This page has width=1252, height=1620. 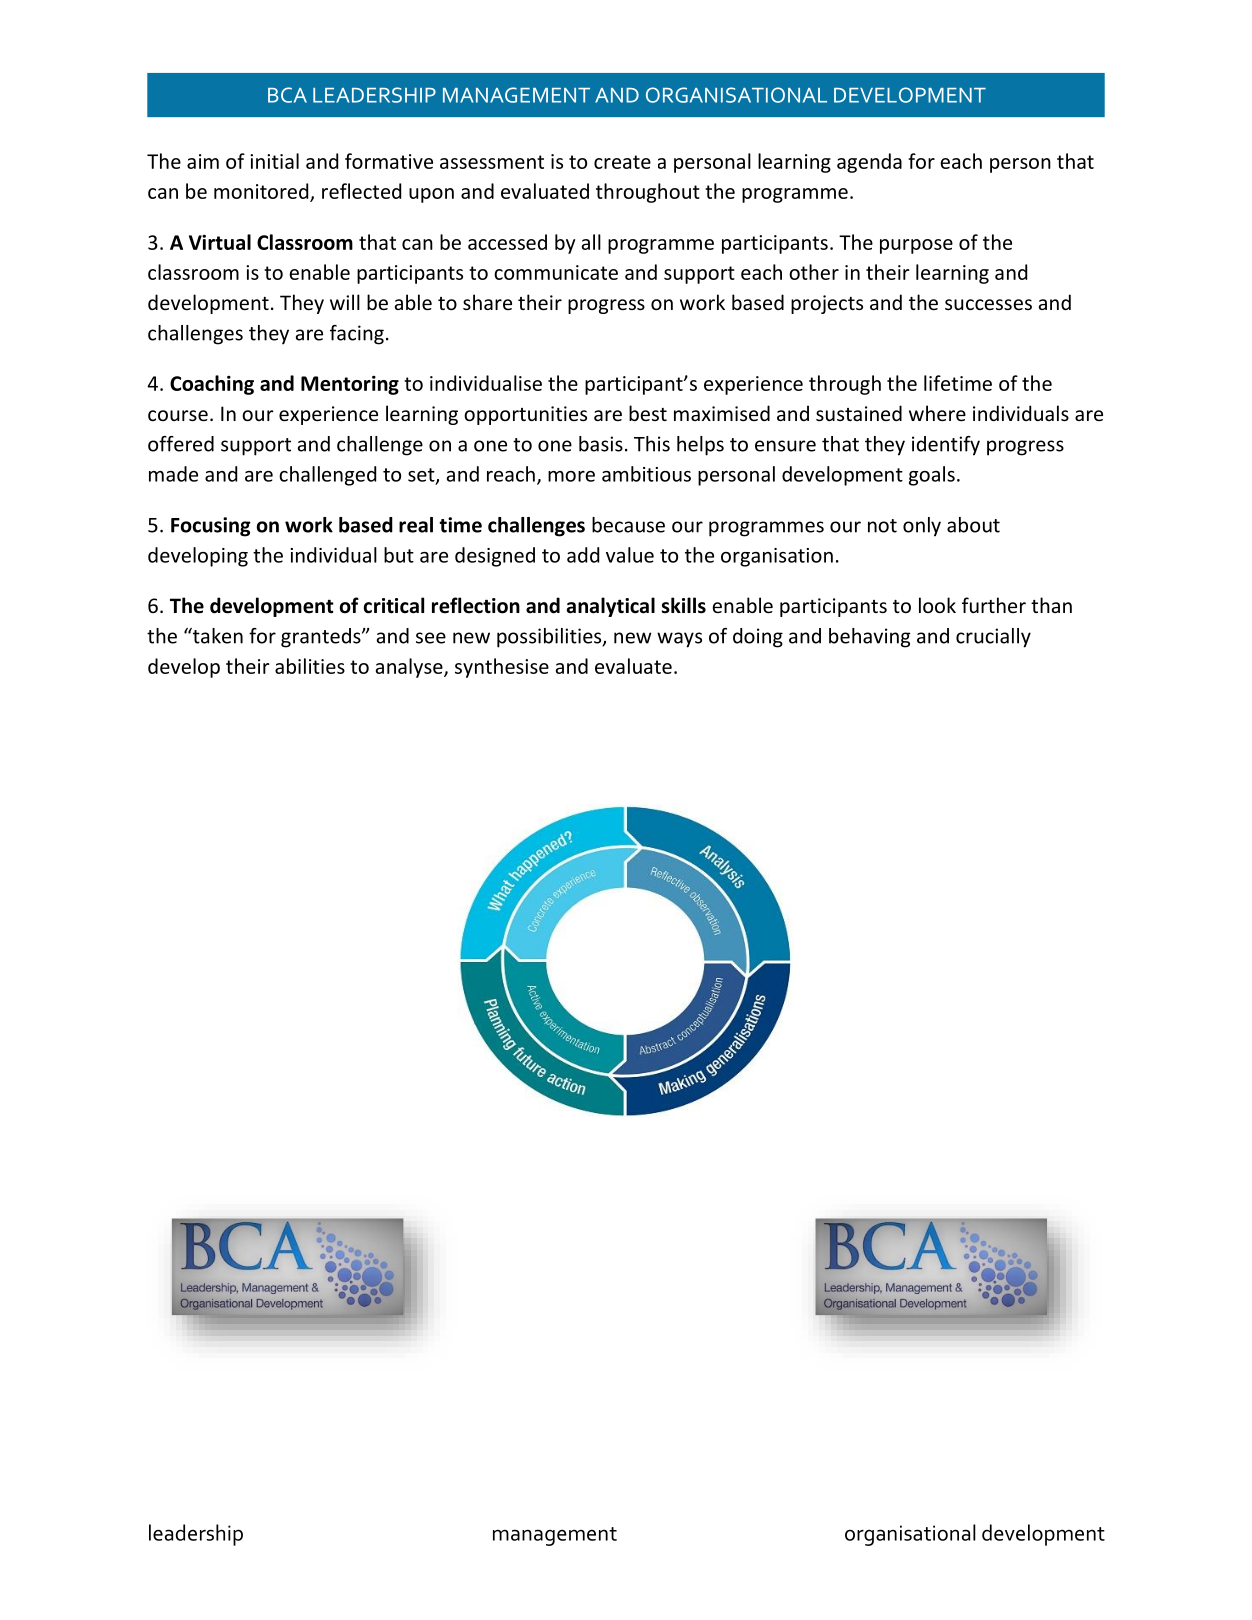 I want to click on abilities, so click(x=310, y=666).
